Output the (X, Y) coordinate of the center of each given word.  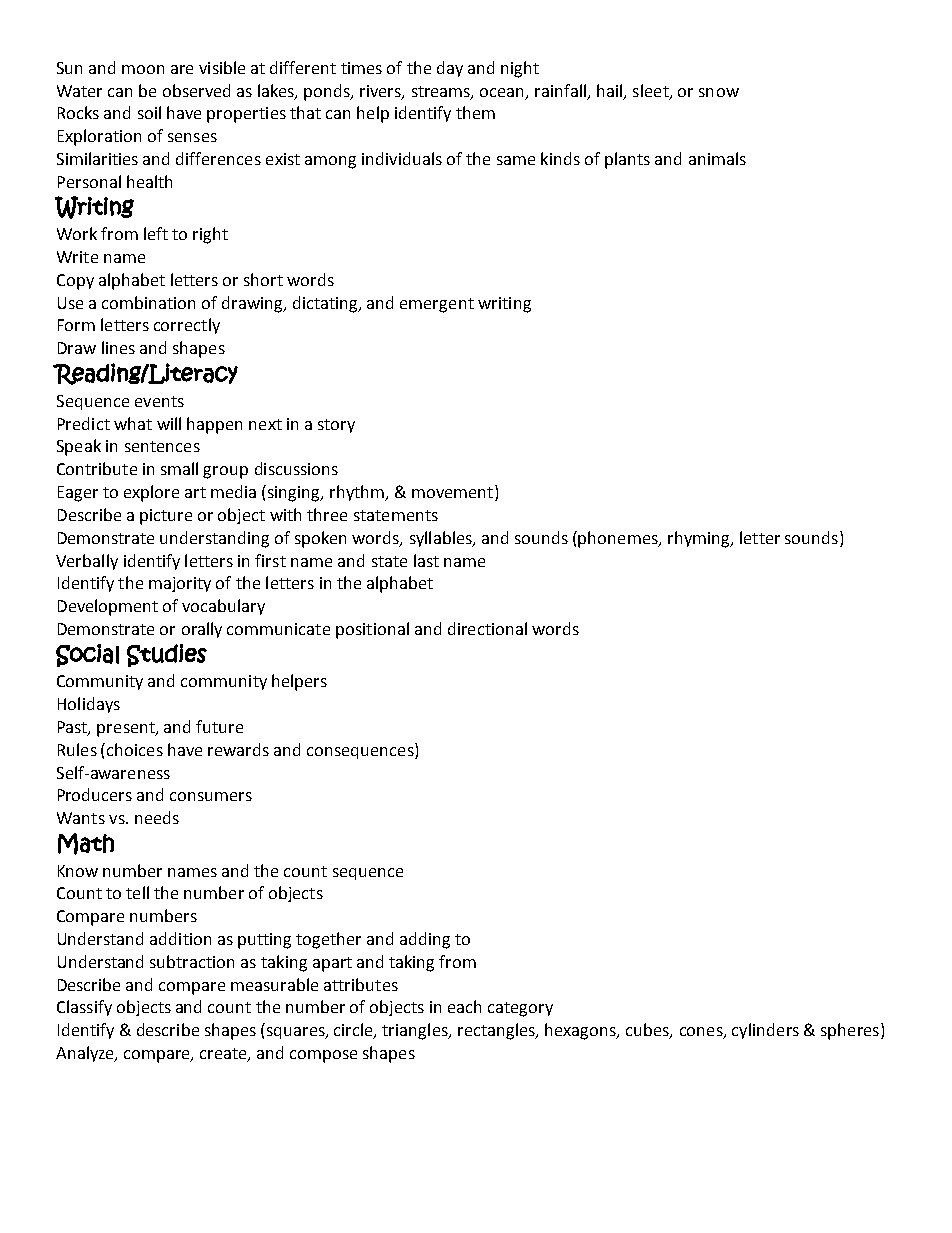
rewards (238, 749)
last (426, 560)
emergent (437, 305)
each (464, 1006)
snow (719, 92)
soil (149, 112)
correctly (187, 326)
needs (157, 817)
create (224, 1054)
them (475, 112)
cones (702, 1033)
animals (717, 158)
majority (180, 584)
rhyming (700, 539)
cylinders (765, 1031)
